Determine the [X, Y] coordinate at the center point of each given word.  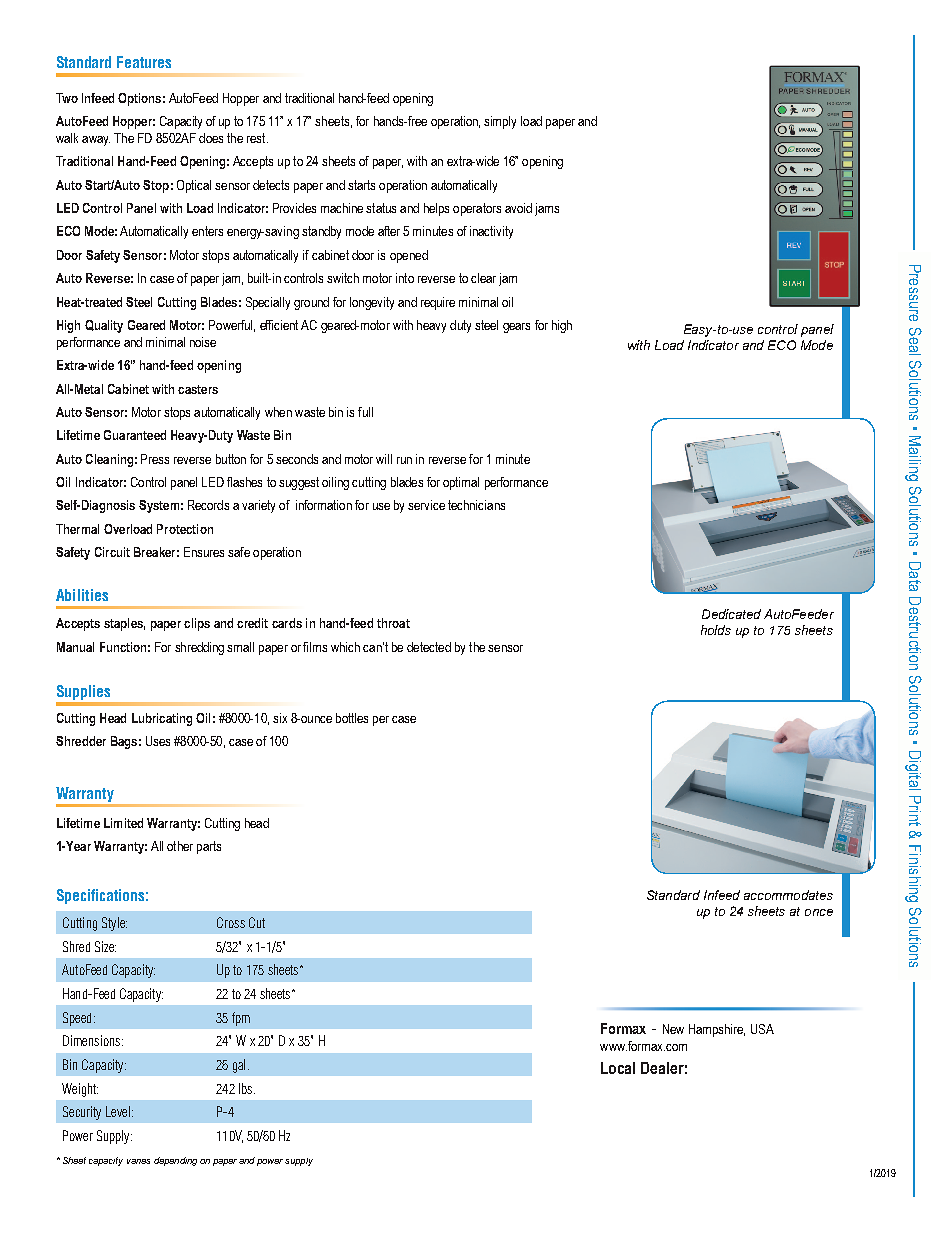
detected [429, 647]
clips [197, 624]
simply [500, 122]
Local [618, 1068]
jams [547, 209]
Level [118, 1111]
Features [144, 62]
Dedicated [731, 614]
